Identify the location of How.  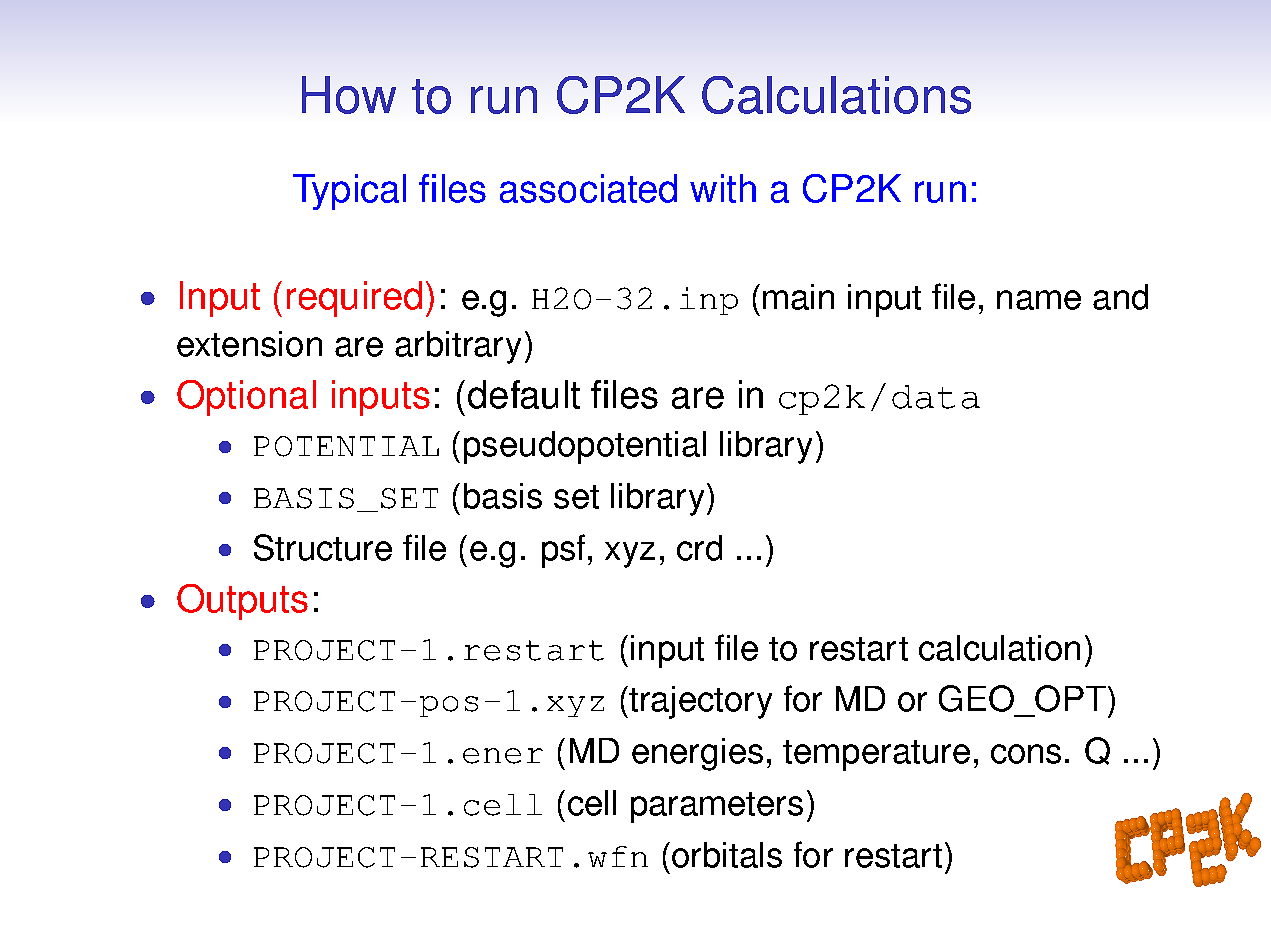
(349, 95).
